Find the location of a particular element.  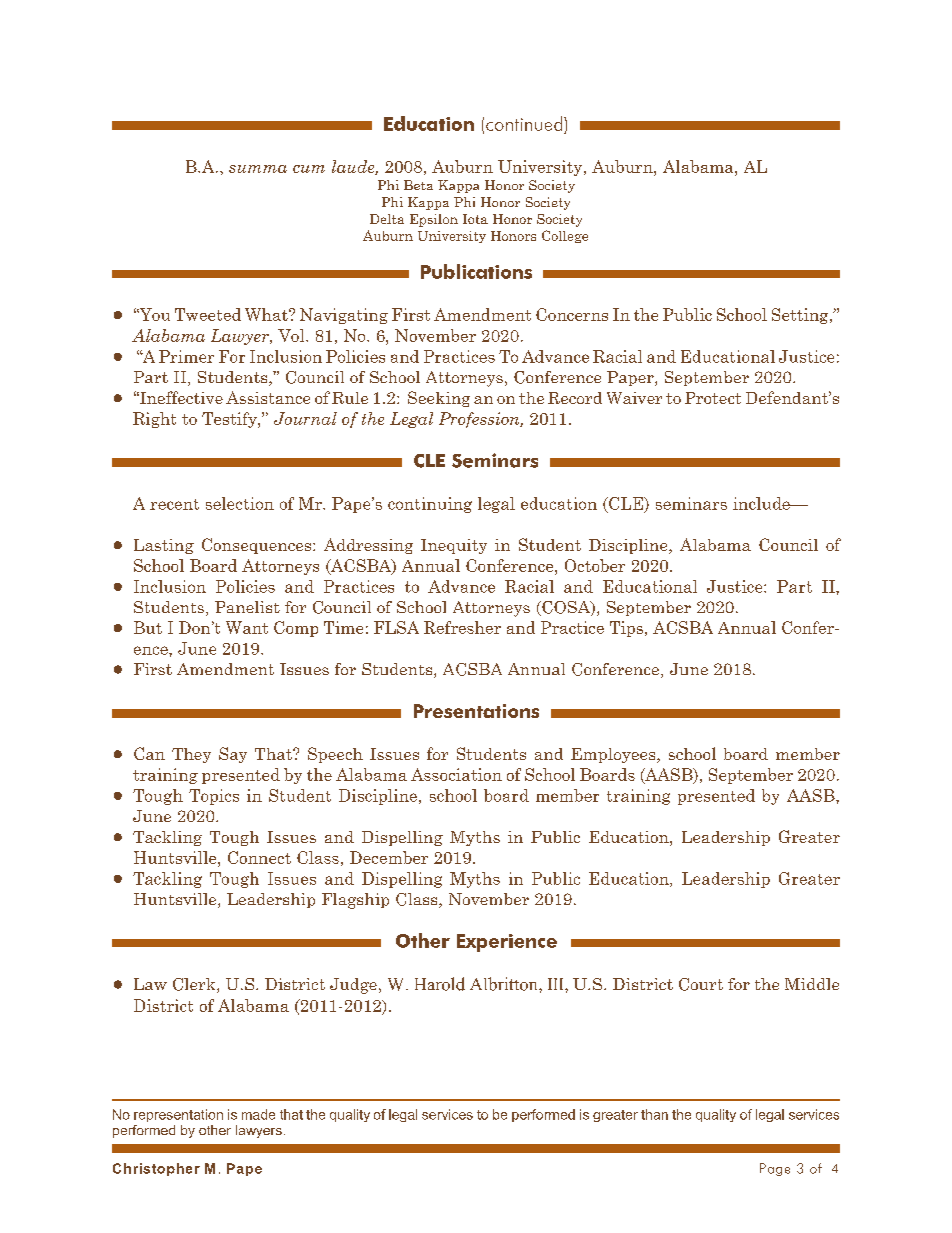

summa is located at coordinates (258, 169).
